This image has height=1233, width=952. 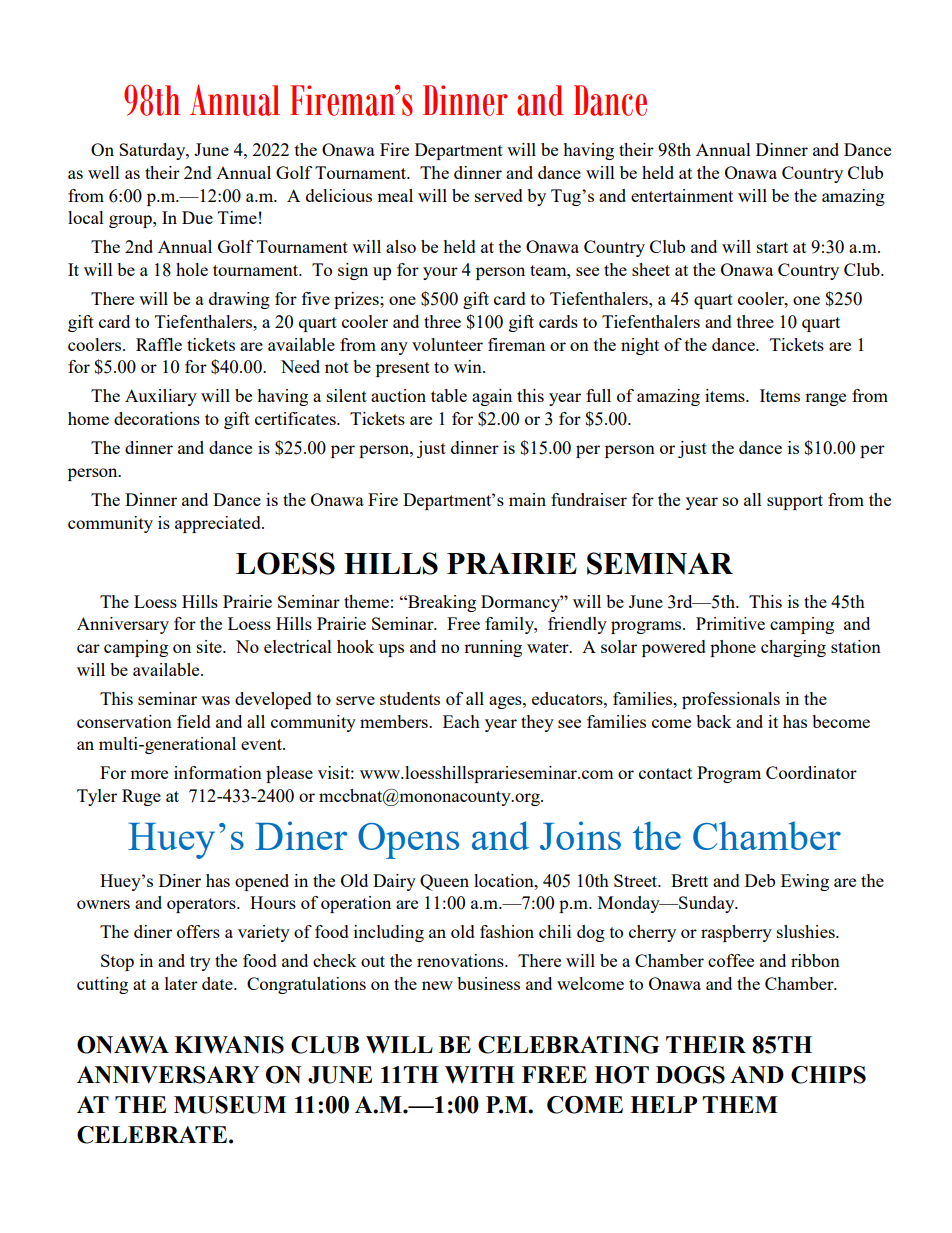 What do you see at coordinates (197, 217) in the image?
I see `Due` at bounding box center [197, 217].
